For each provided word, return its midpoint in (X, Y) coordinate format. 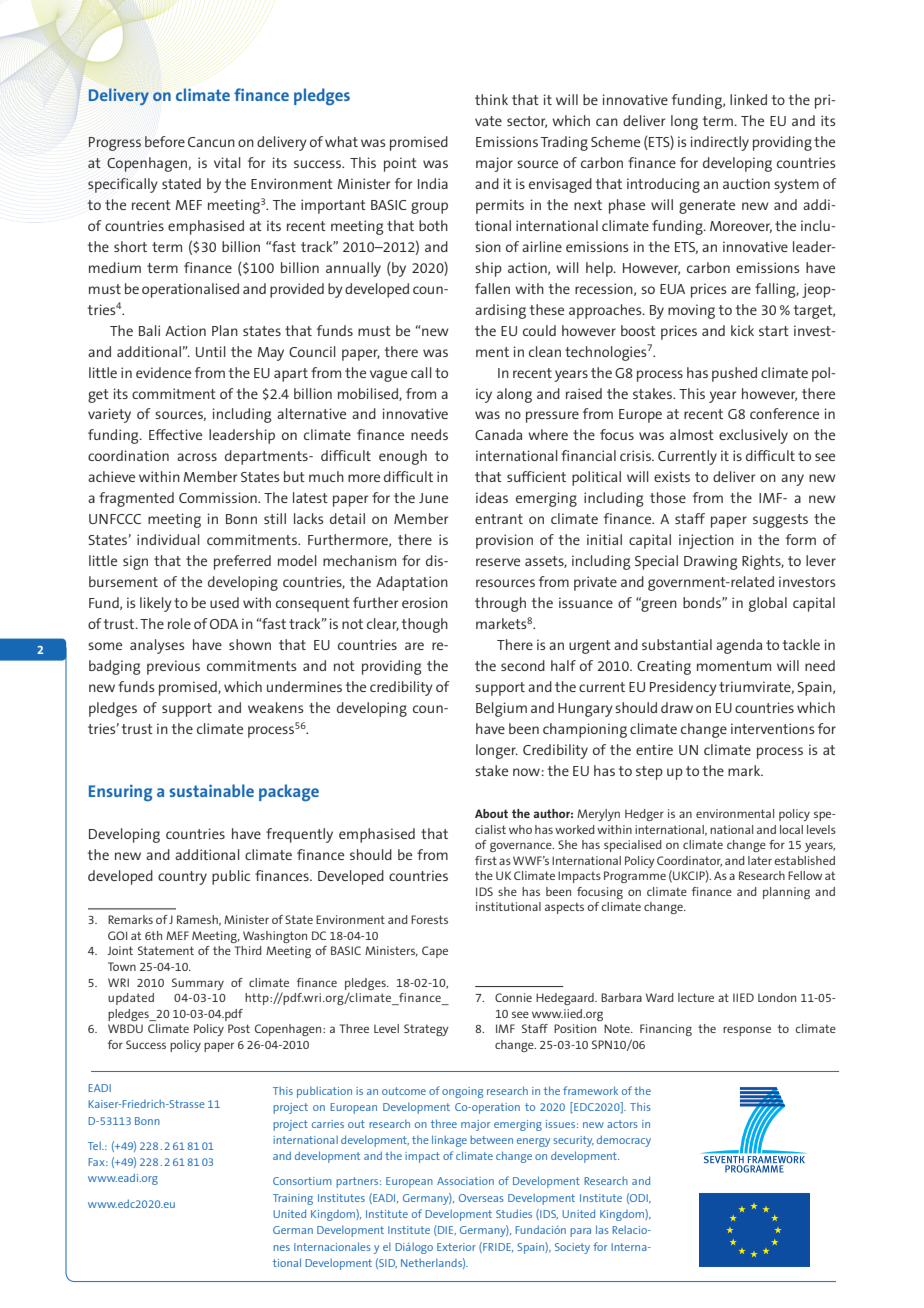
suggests (780, 521)
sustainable (212, 790)
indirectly (719, 143)
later (760, 860)
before (165, 141)
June (433, 498)
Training (293, 1199)
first (486, 860)
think (491, 99)
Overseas (481, 1198)
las (602, 1229)
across (197, 457)
